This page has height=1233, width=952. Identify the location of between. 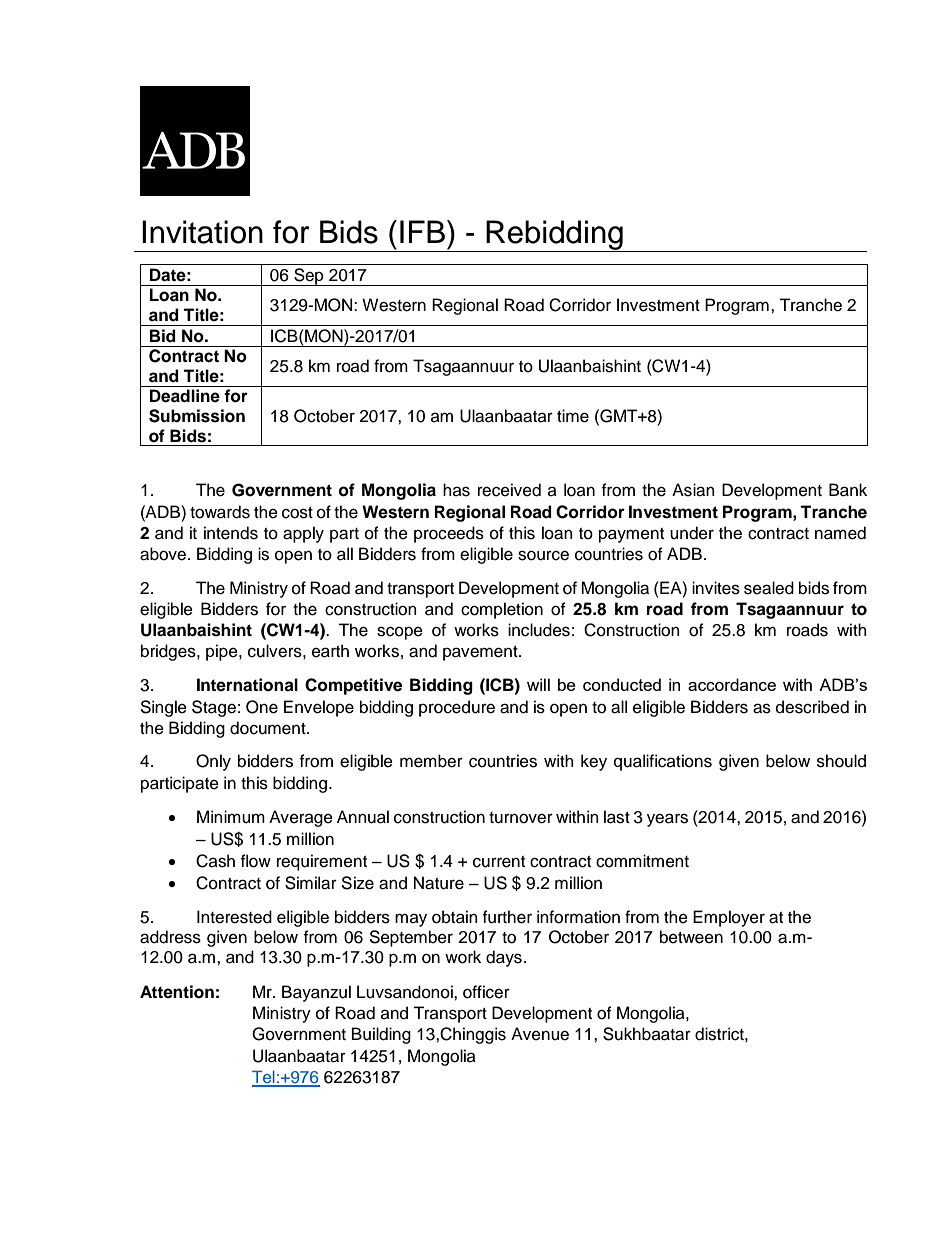
(691, 937).
